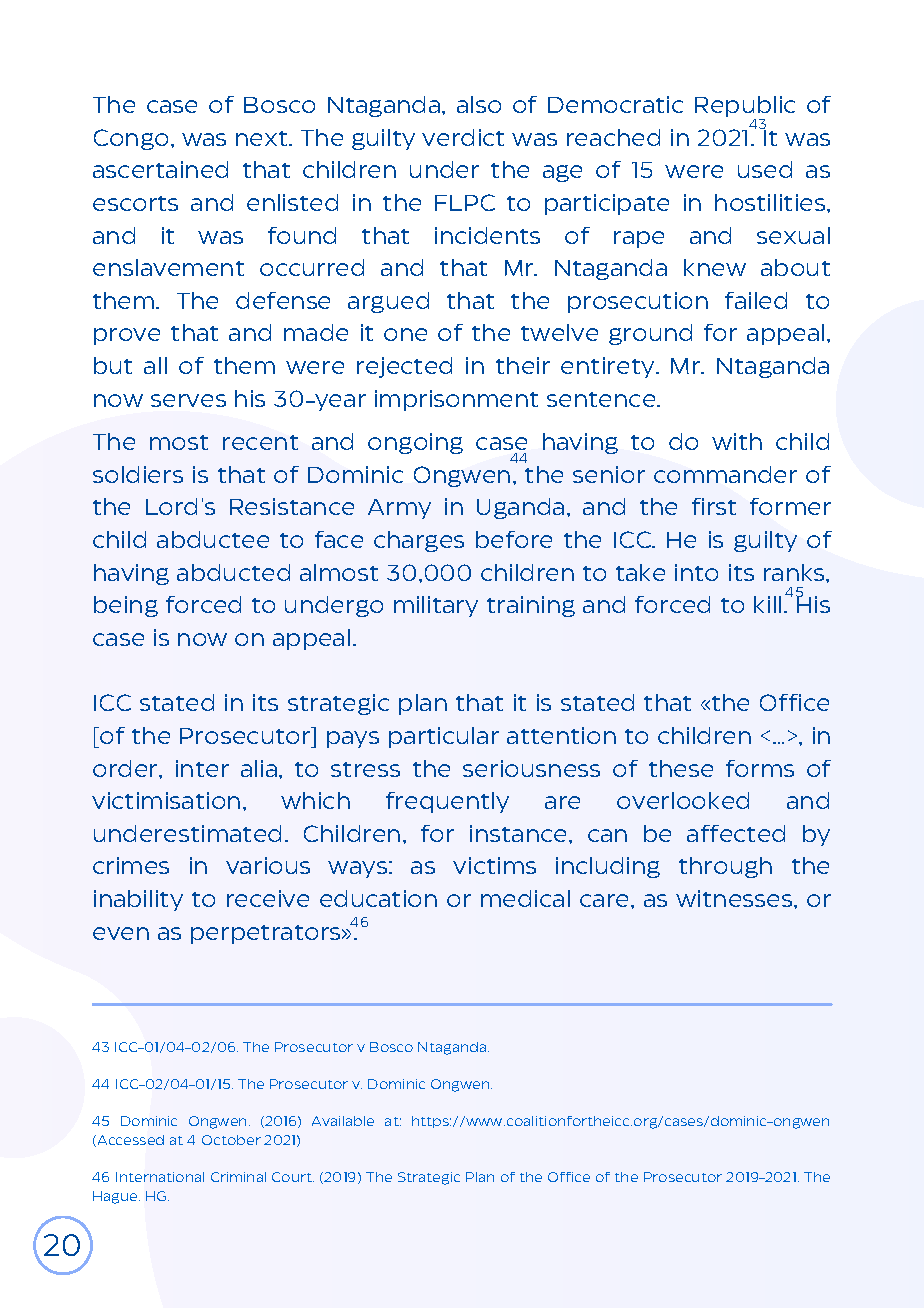 The height and width of the page is (1308, 924). I want to click on Criminal, so click(238, 1177).
